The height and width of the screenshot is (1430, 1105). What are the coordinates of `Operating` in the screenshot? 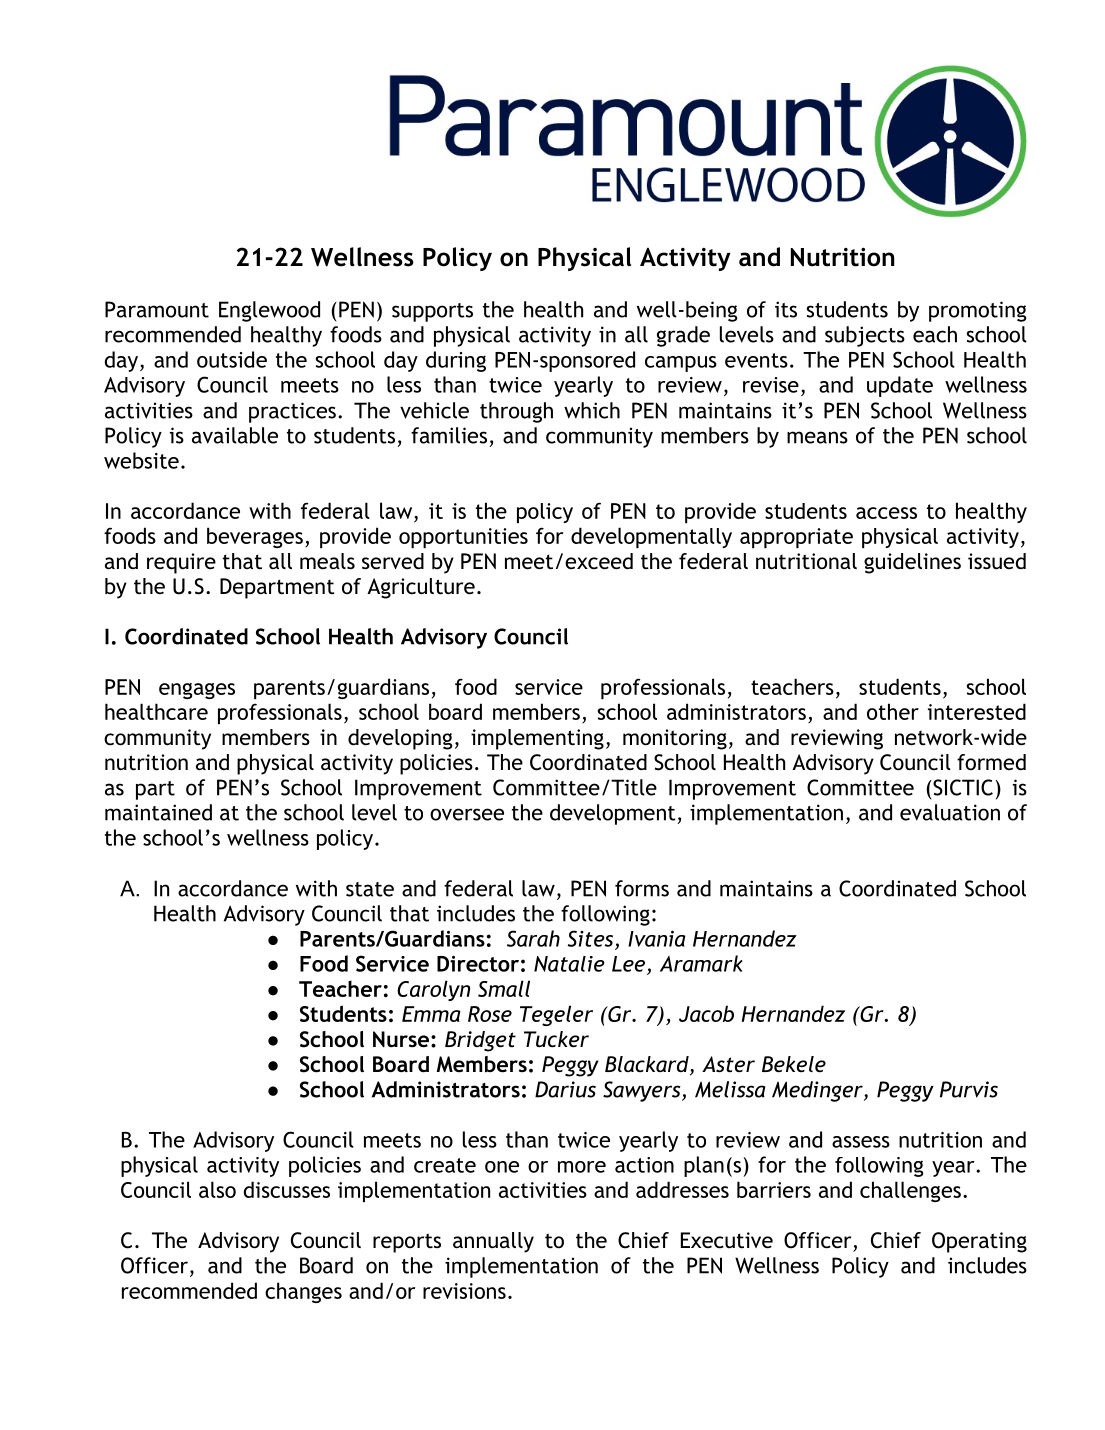 It's located at (979, 1242).
